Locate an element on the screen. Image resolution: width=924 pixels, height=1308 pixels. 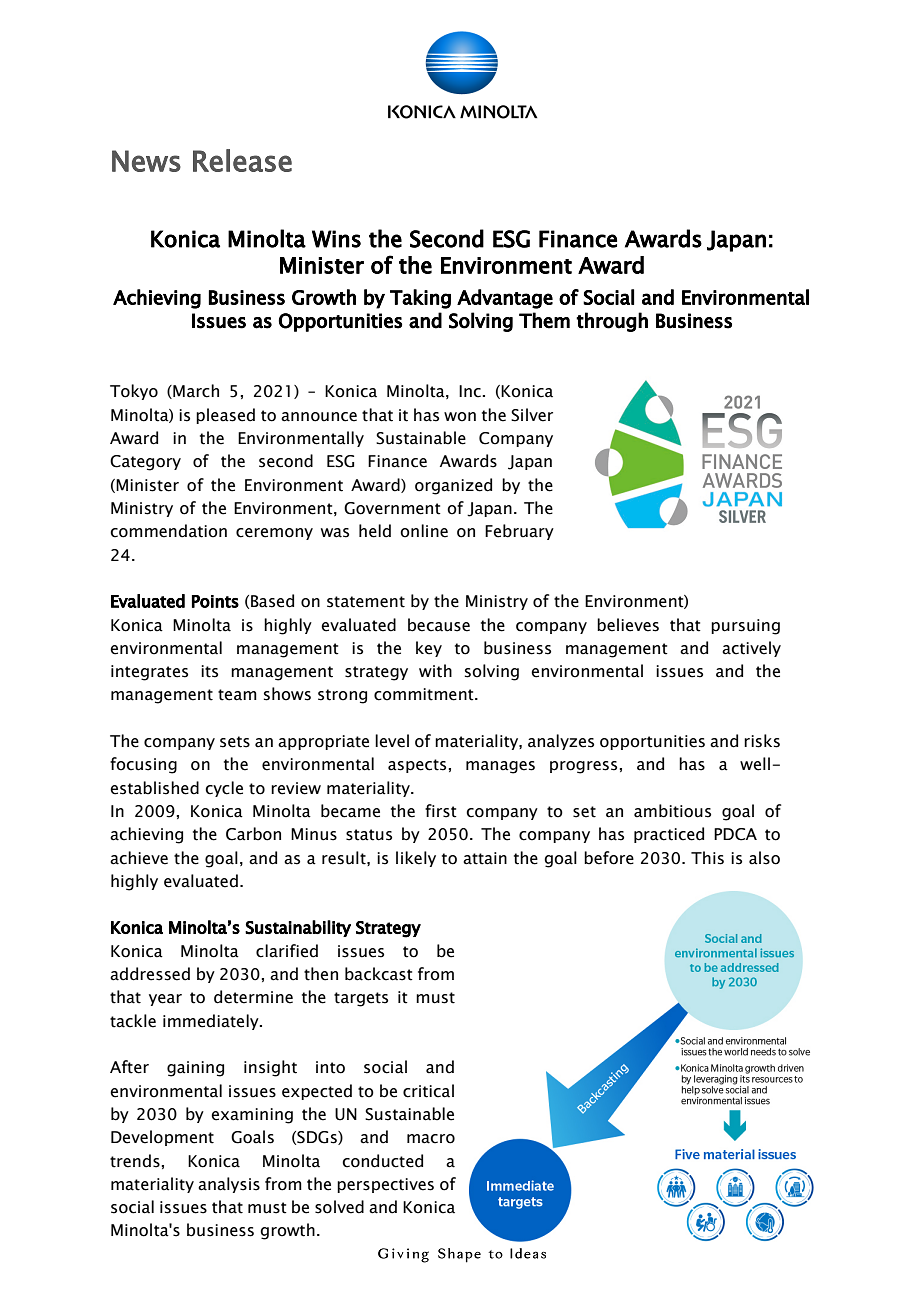
Wins is located at coordinates (336, 239).
